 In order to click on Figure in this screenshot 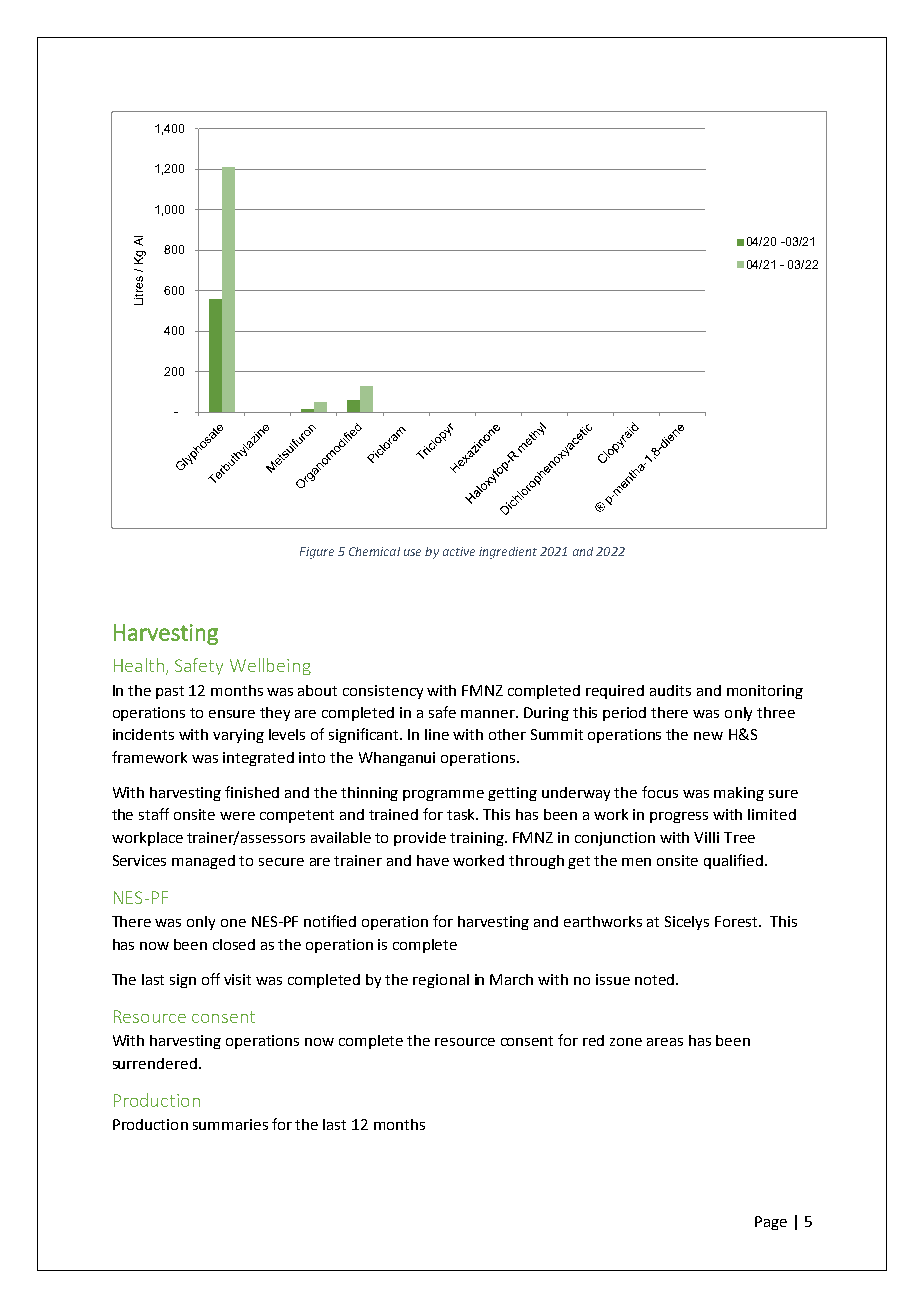, I will do `click(317, 553)`.
